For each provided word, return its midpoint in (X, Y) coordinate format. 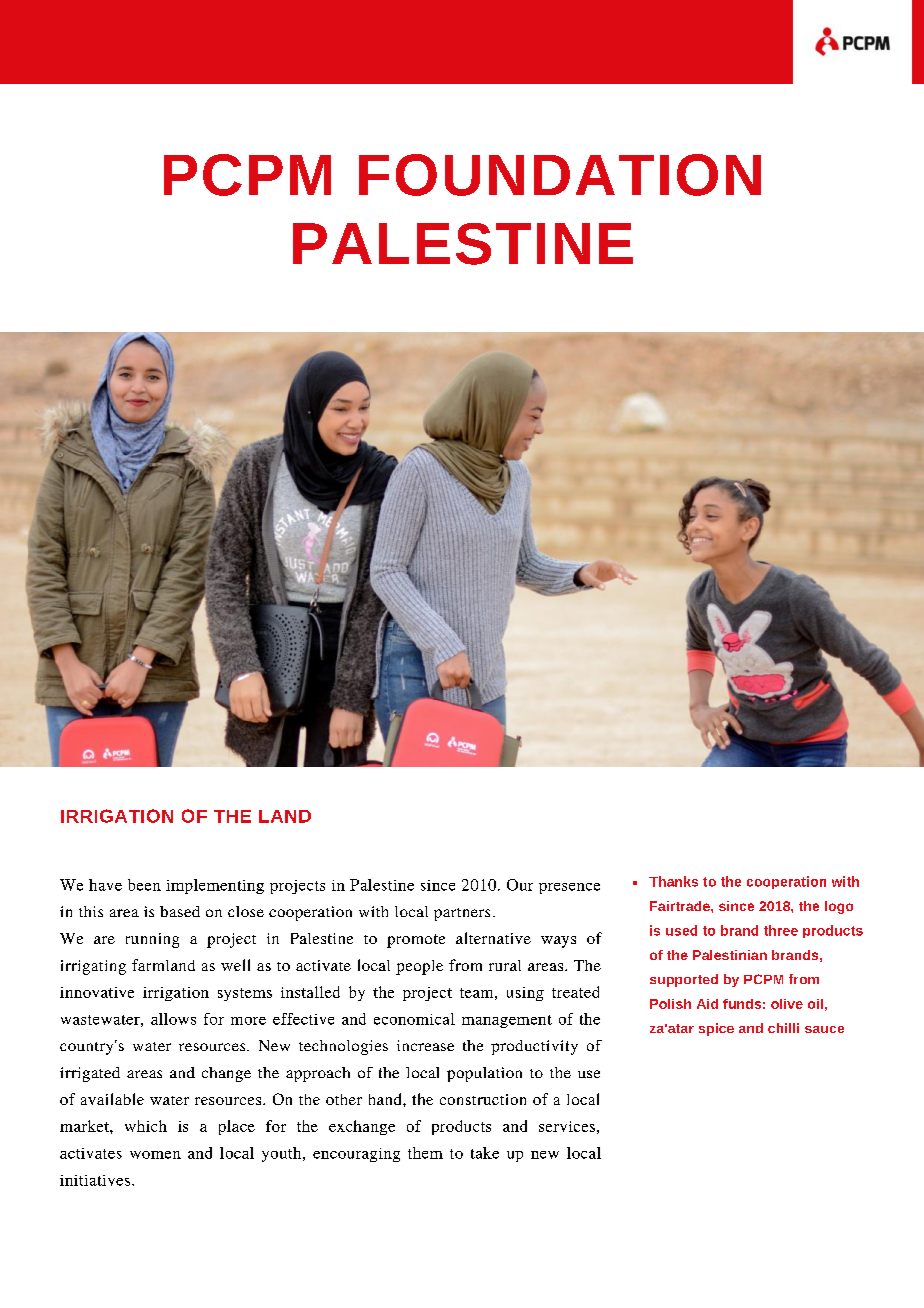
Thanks (673, 881)
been (144, 885)
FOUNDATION (560, 175)
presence (569, 888)
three (781, 930)
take (485, 1153)
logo (839, 907)
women (155, 1155)
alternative (493, 938)
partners (462, 914)
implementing (215, 886)
